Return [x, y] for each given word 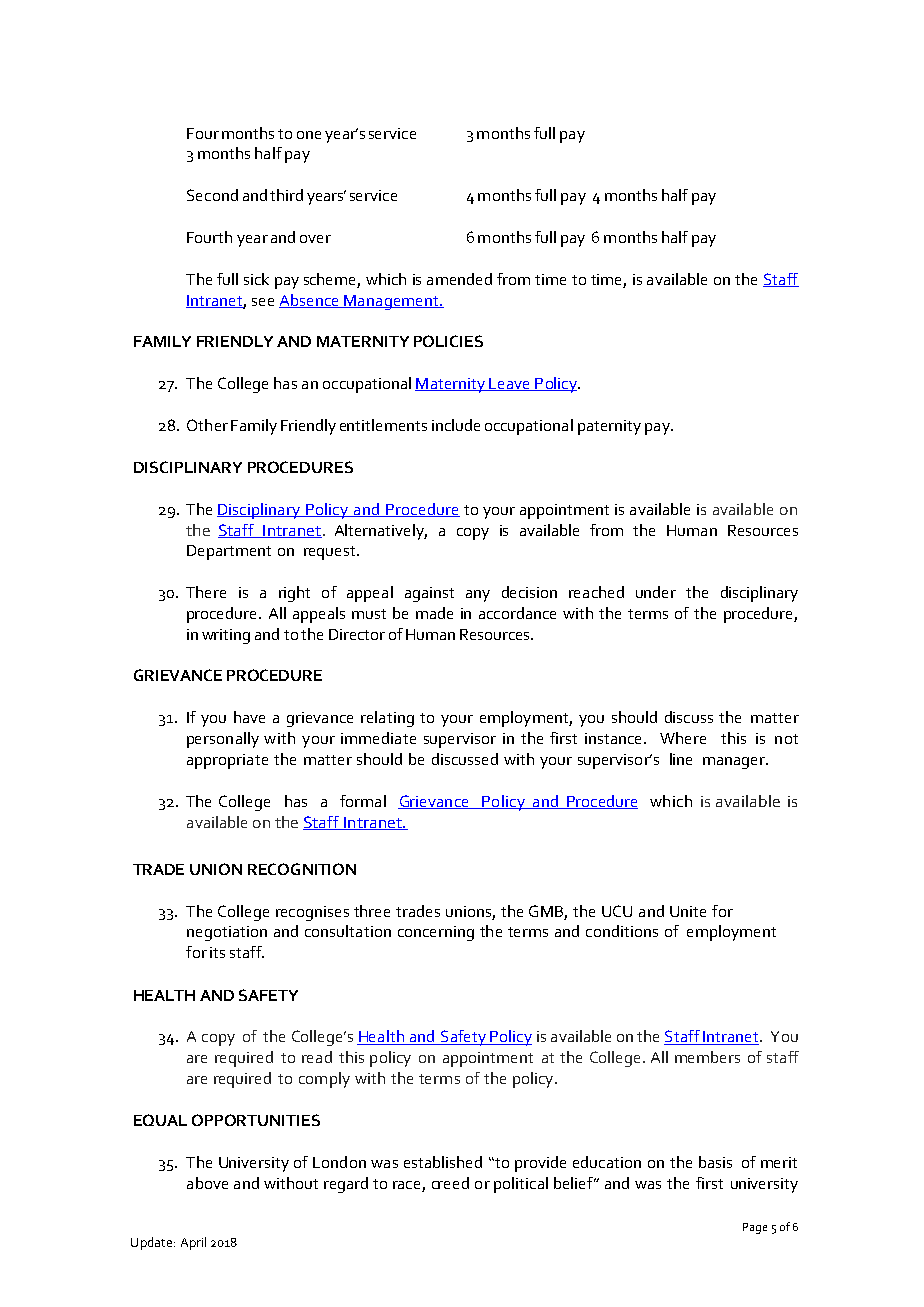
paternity [609, 427]
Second [212, 195]
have [249, 717]
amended [459, 279]
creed [450, 1183]
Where [683, 738]
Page [755, 1228]
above [207, 1183]
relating [387, 719]
